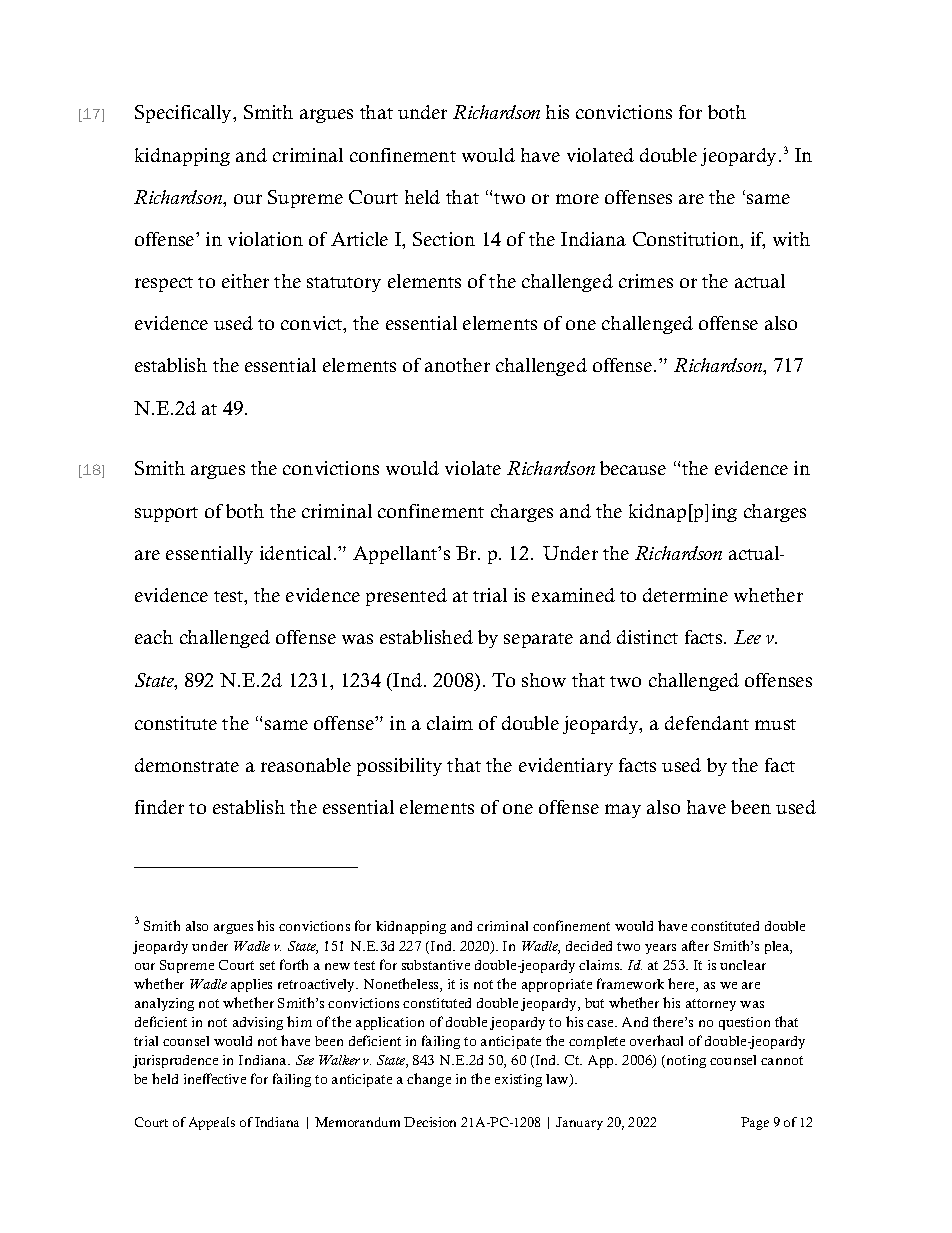 This image has width=952, height=1233. What do you see at coordinates (457, 365) in the image?
I see `another` at bounding box center [457, 365].
